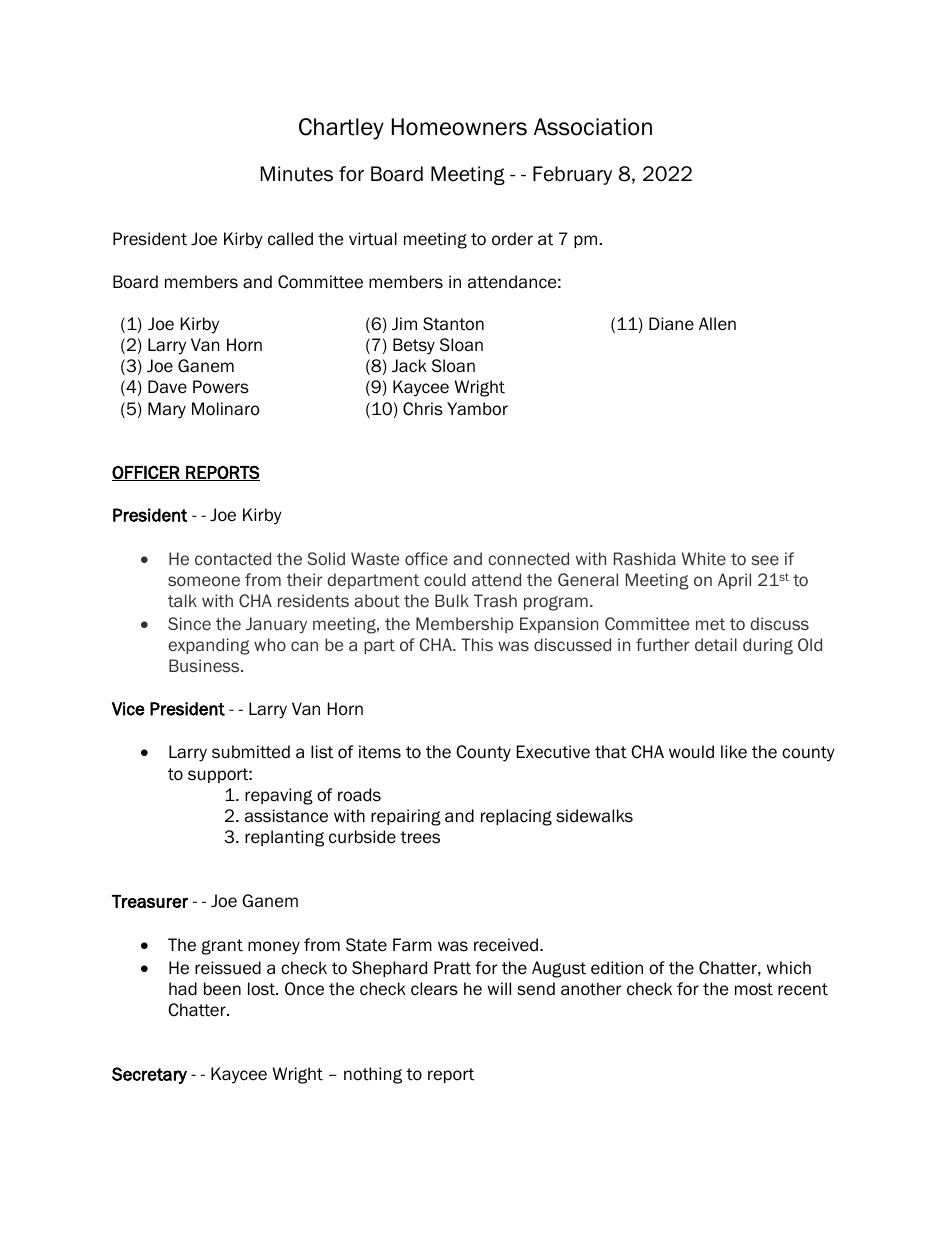 The height and width of the image is (1233, 952). Describe the element at coordinates (528, 558) in the image. I see `connected` at that location.
